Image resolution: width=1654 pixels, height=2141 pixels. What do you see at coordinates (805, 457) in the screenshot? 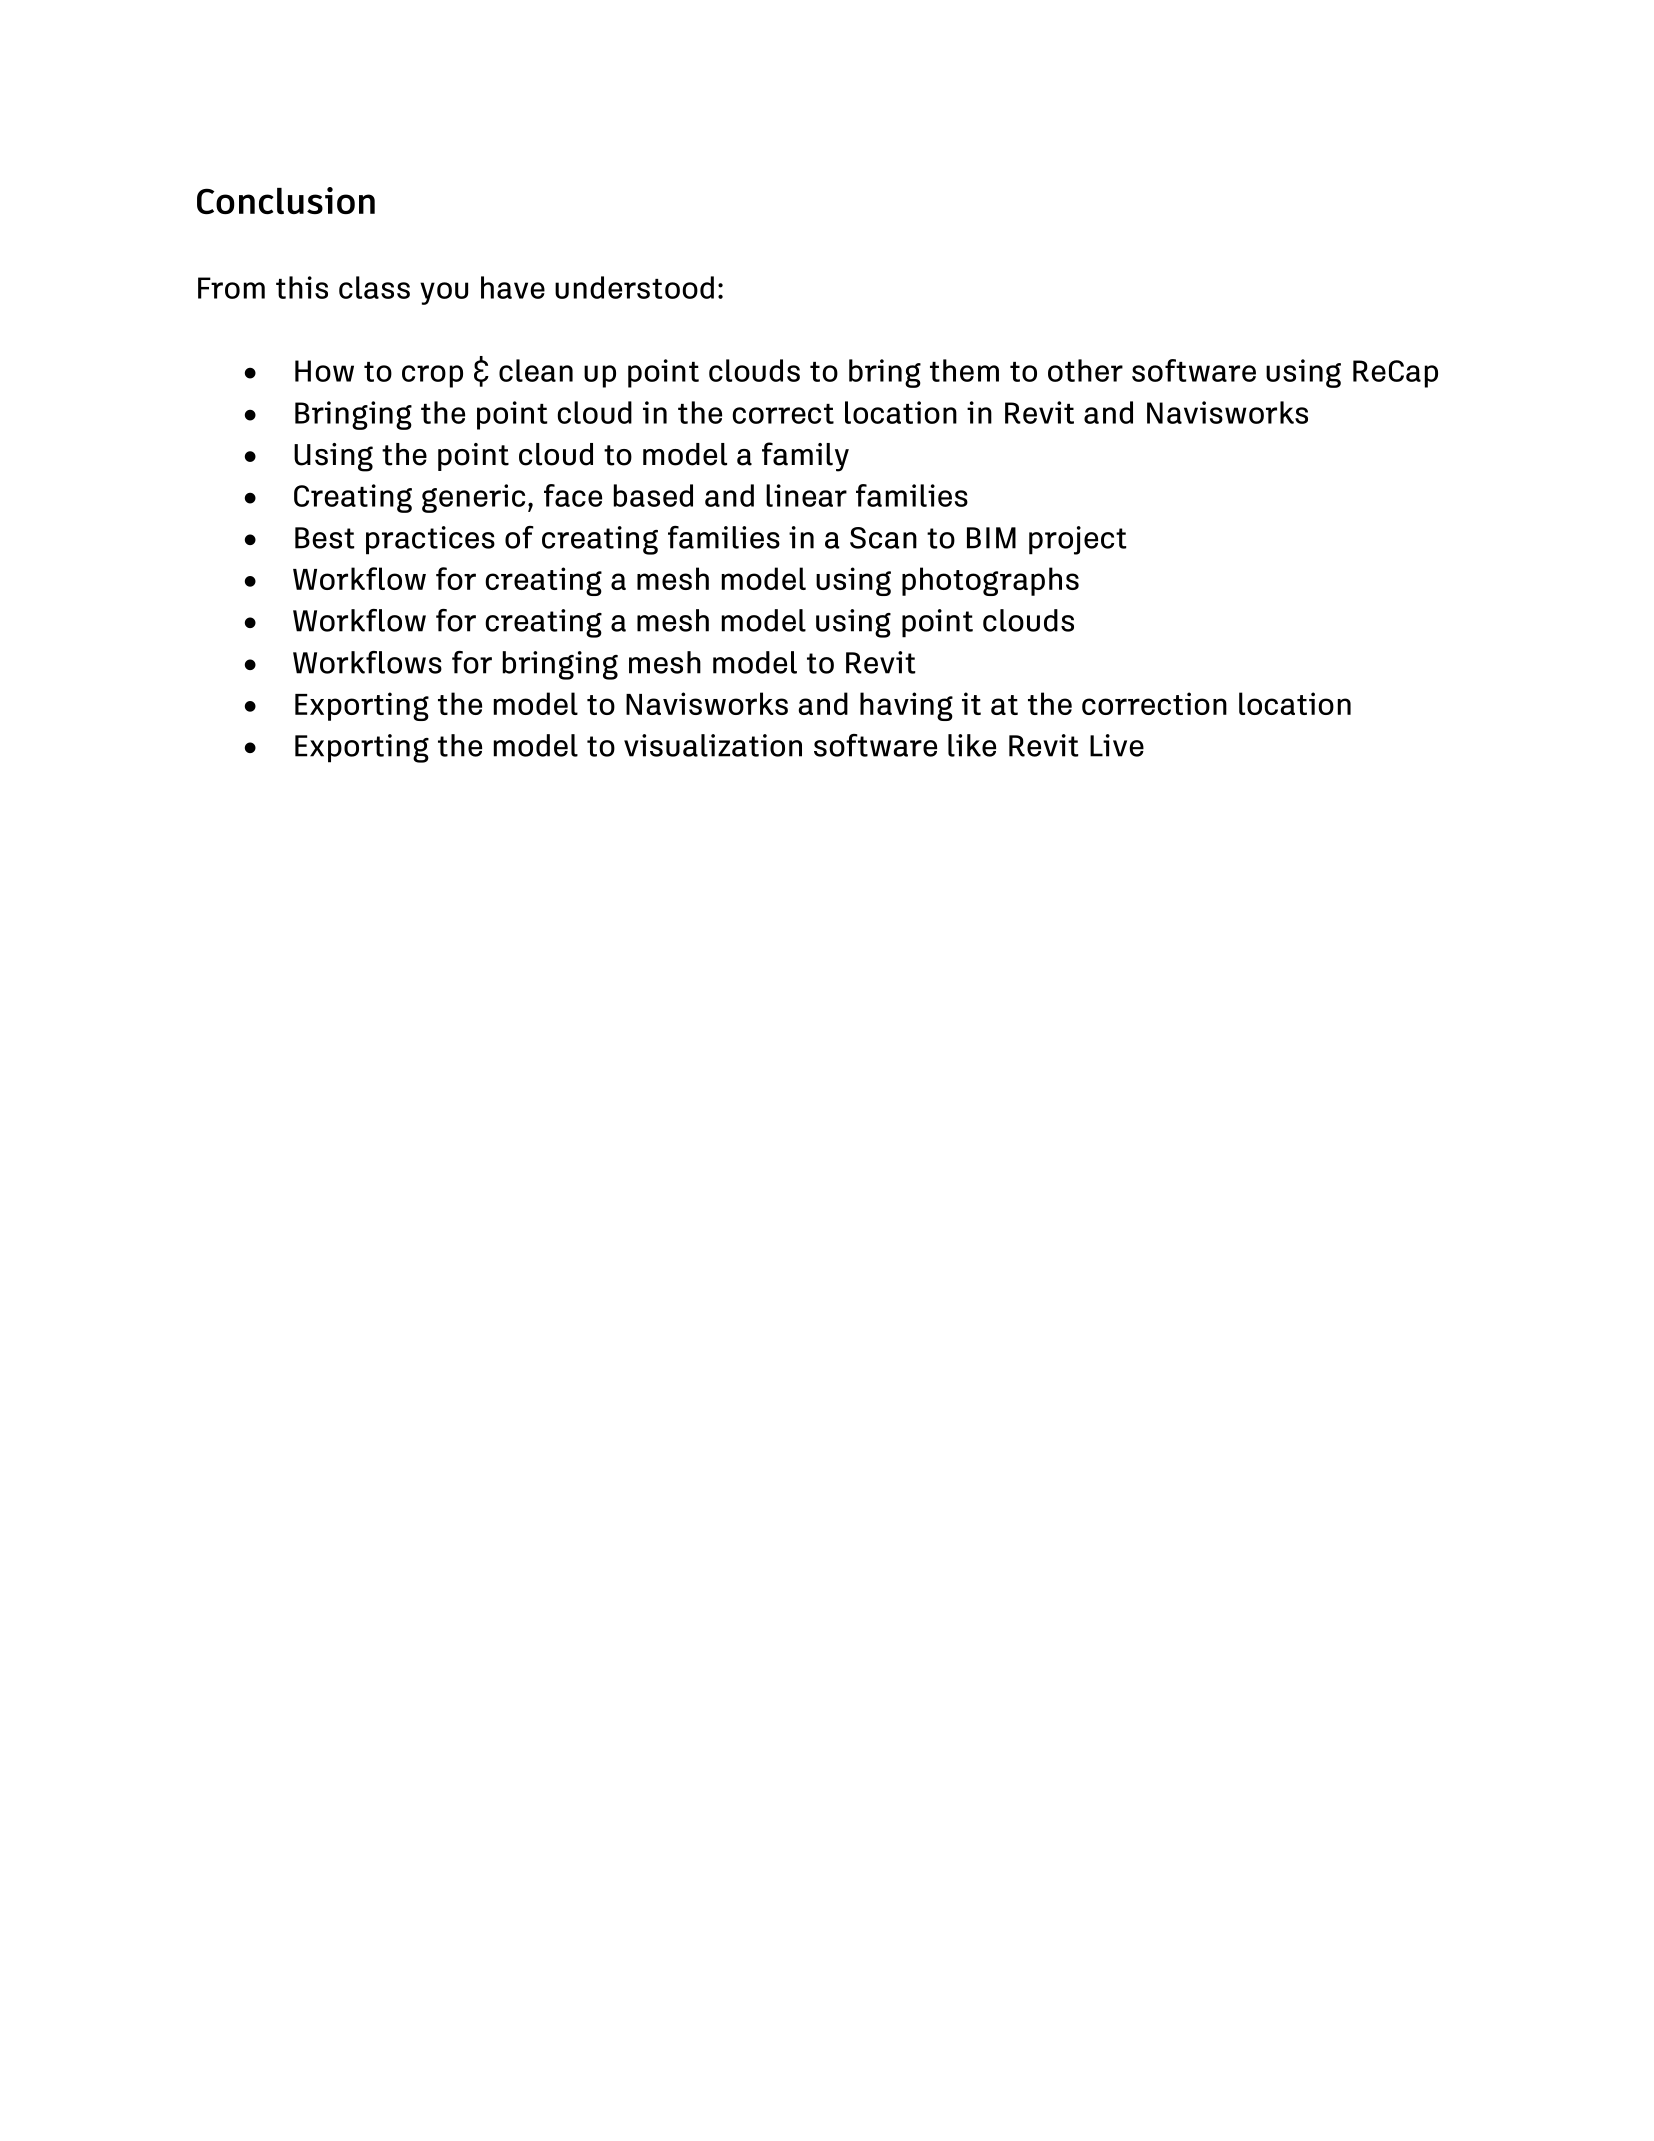
I see `family` at bounding box center [805, 457].
